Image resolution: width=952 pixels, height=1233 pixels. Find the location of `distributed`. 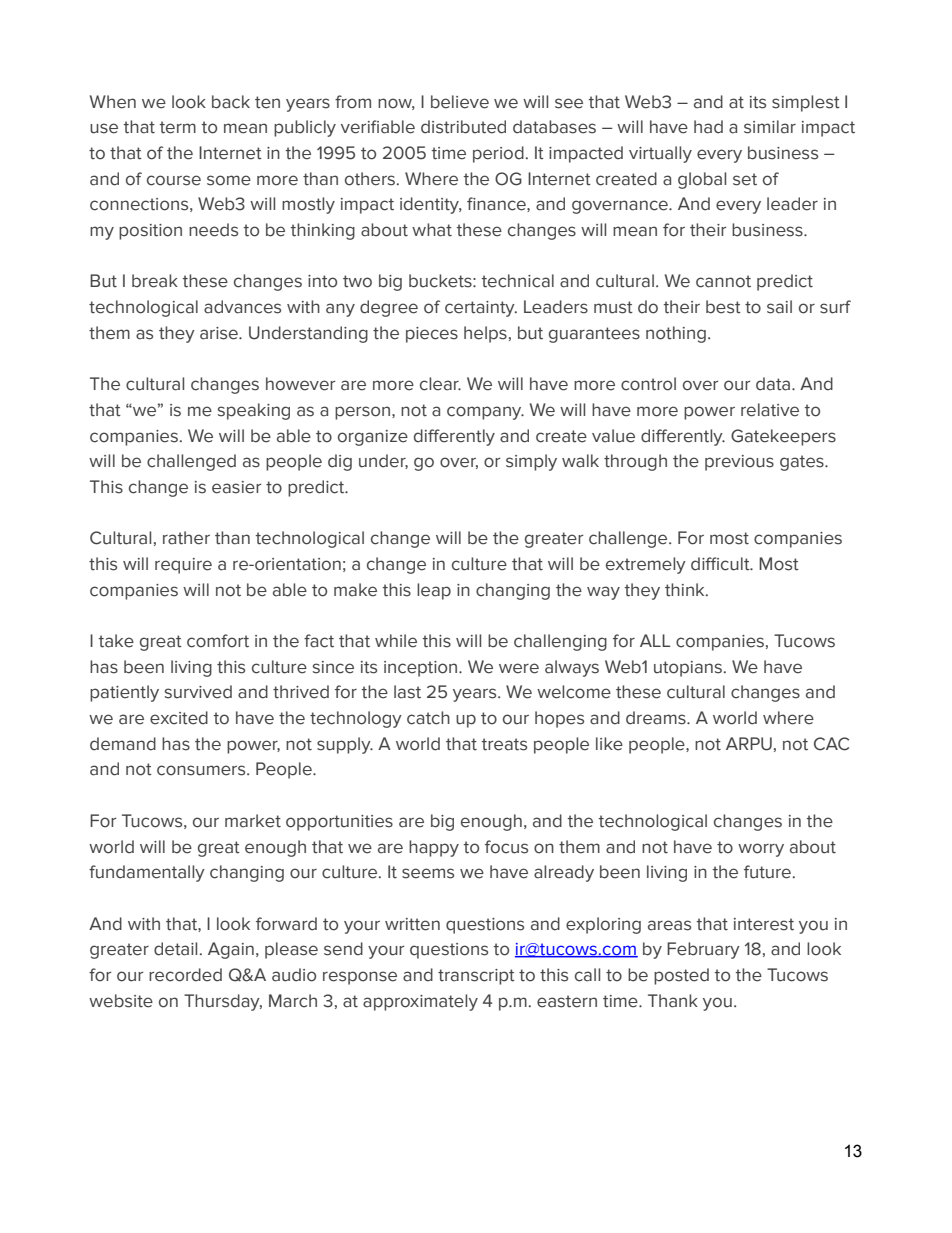

distributed is located at coordinates (463, 127).
